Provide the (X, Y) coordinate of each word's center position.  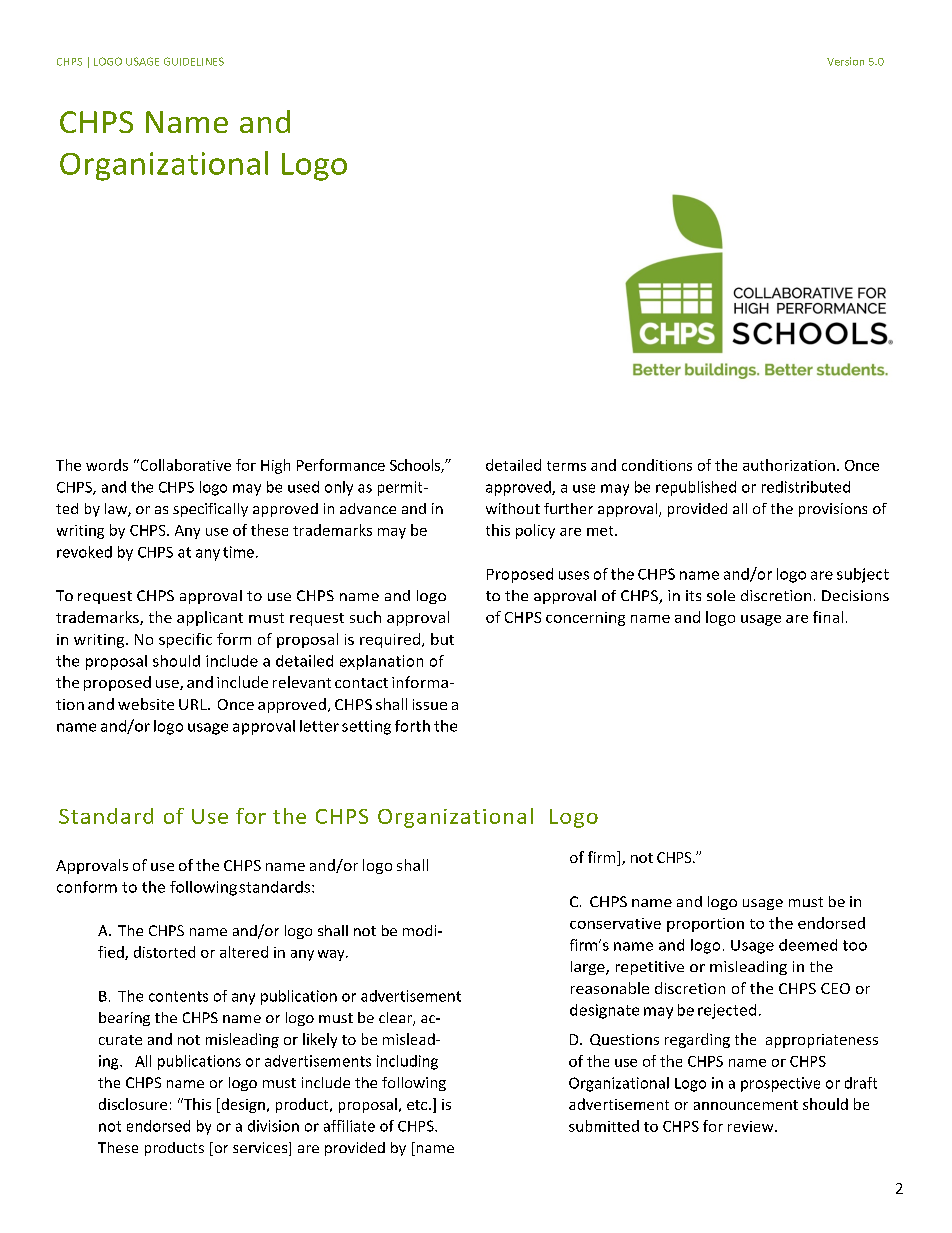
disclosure (133, 1104)
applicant (210, 618)
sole (721, 595)
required (391, 640)
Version (845, 61)
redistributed (806, 487)
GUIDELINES (194, 61)
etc (418, 1105)
